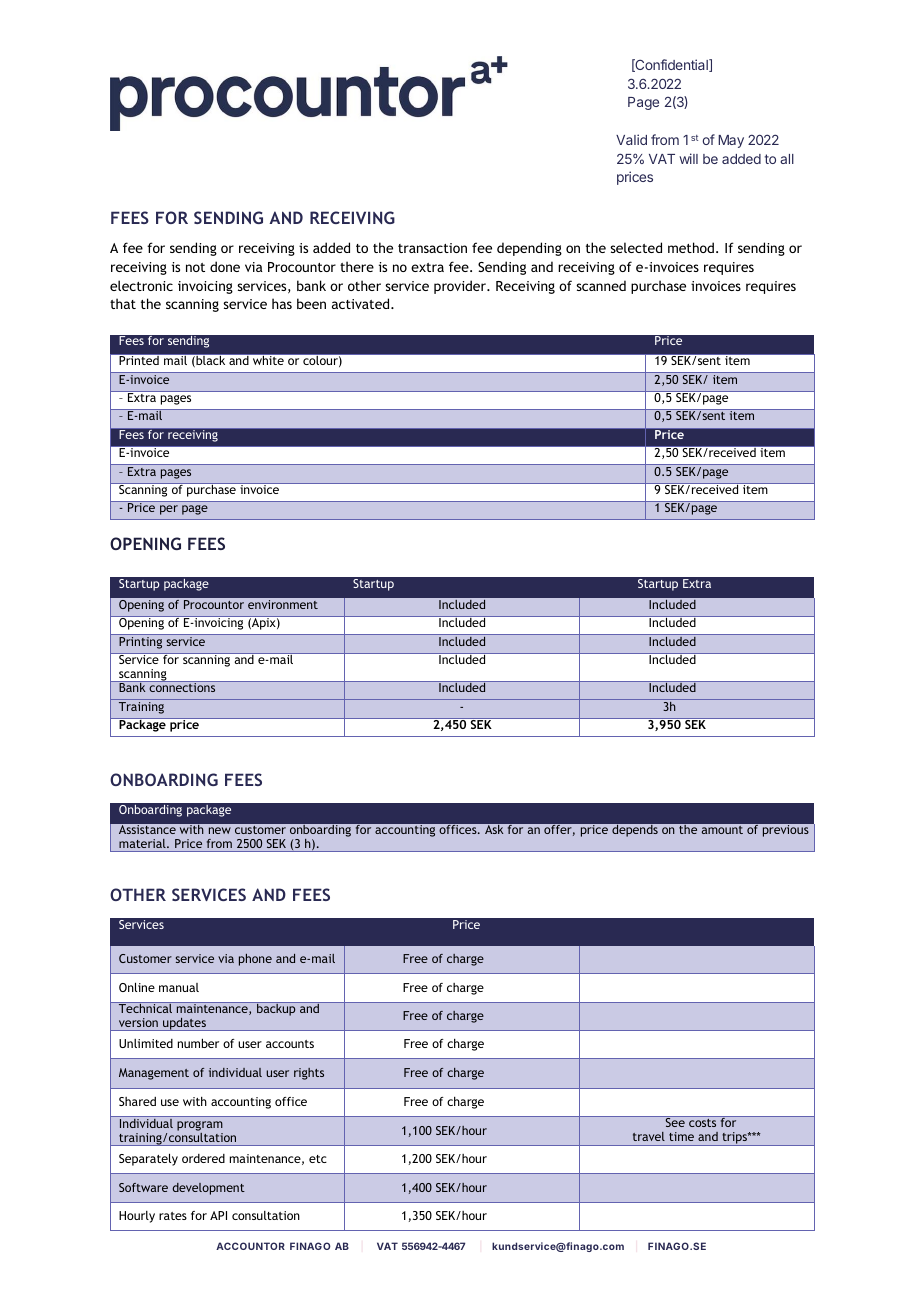 Image resolution: width=924 pixels, height=1308 pixels. What do you see at coordinates (195, 267) in the screenshot?
I see `not` at bounding box center [195, 267].
